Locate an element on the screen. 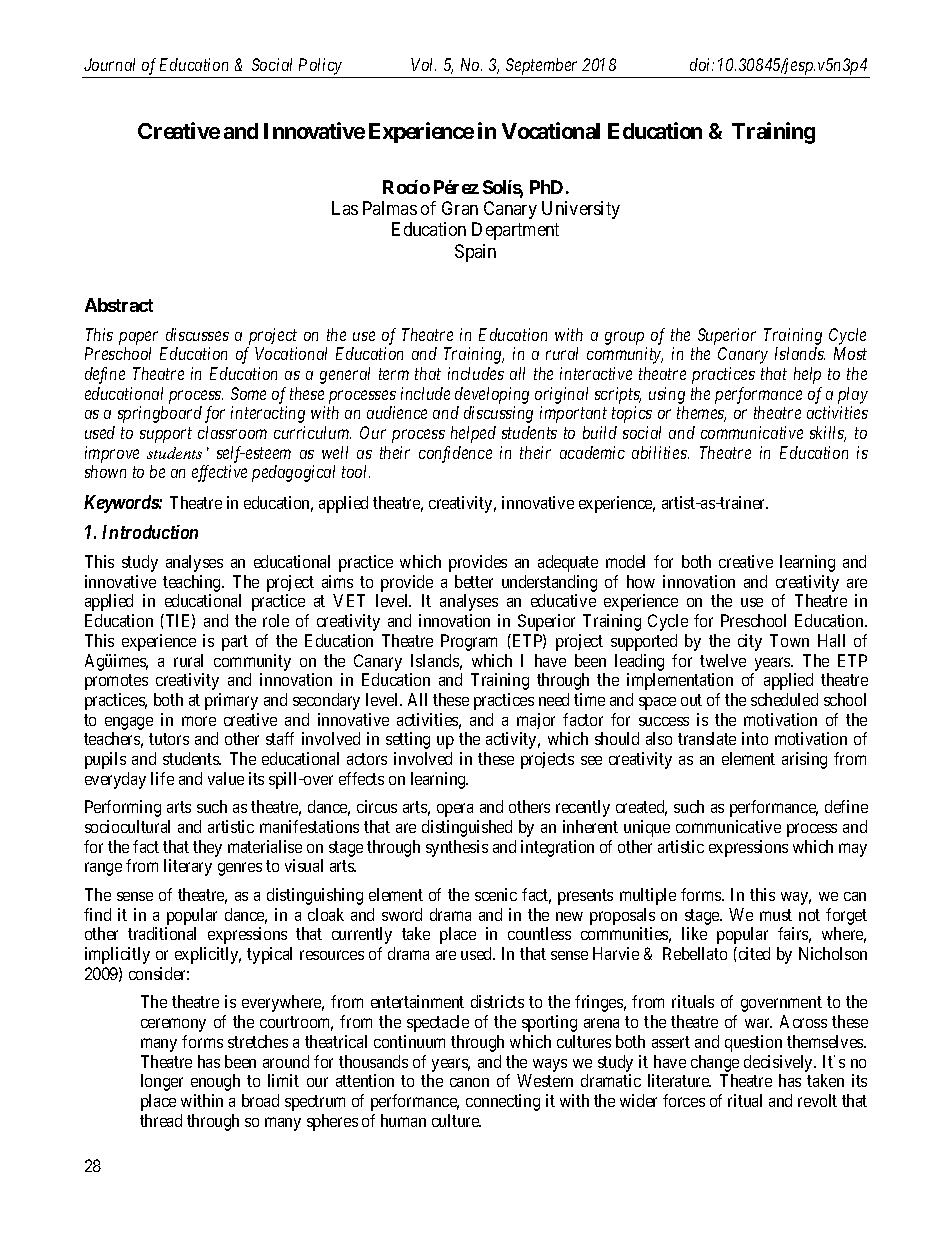  city is located at coordinates (750, 642).
